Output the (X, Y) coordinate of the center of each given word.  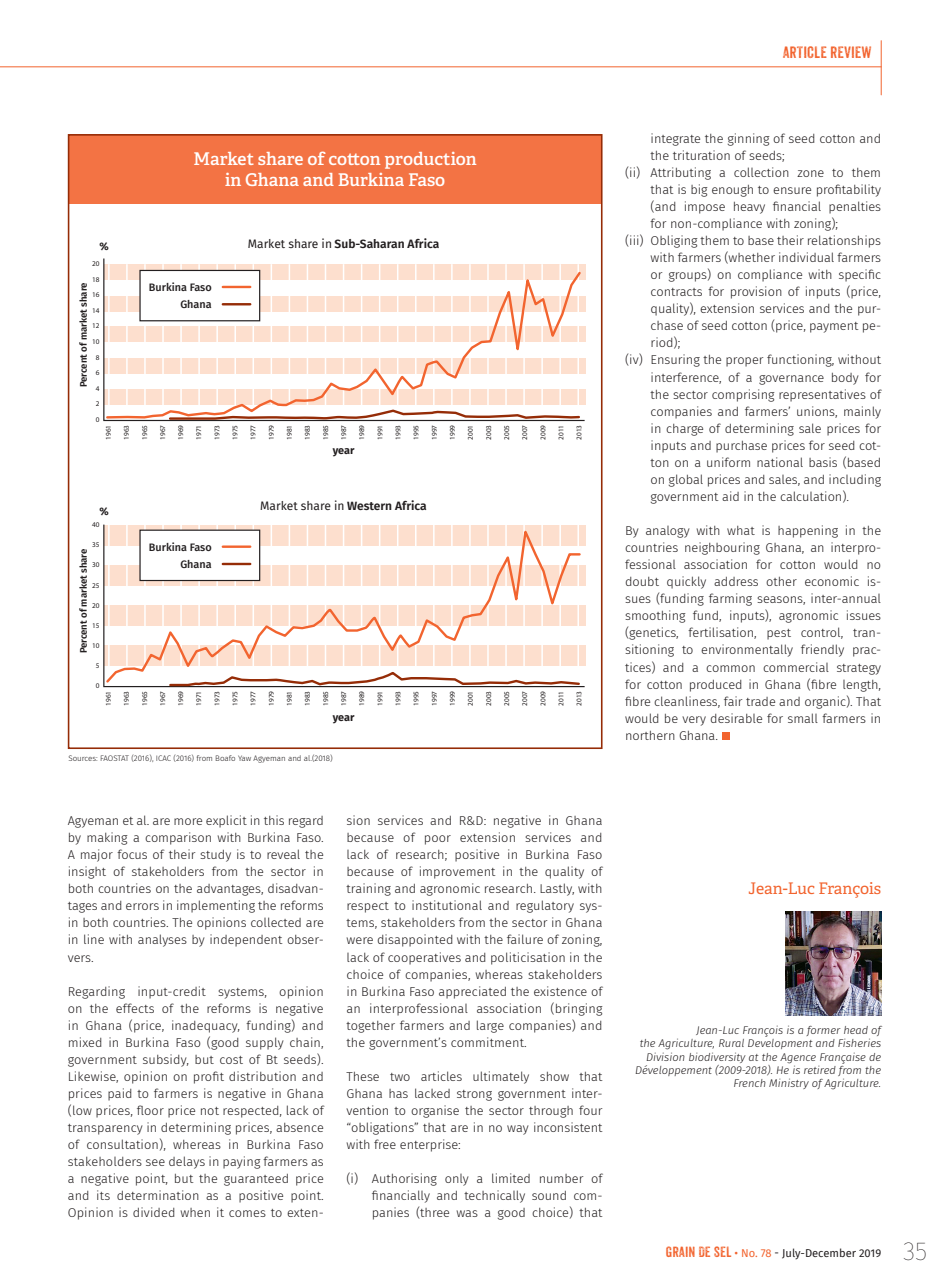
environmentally (747, 650)
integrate (675, 139)
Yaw (244, 758)
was (467, 1213)
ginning (749, 139)
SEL (722, 1251)
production (430, 160)
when (195, 1212)
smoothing (655, 616)
